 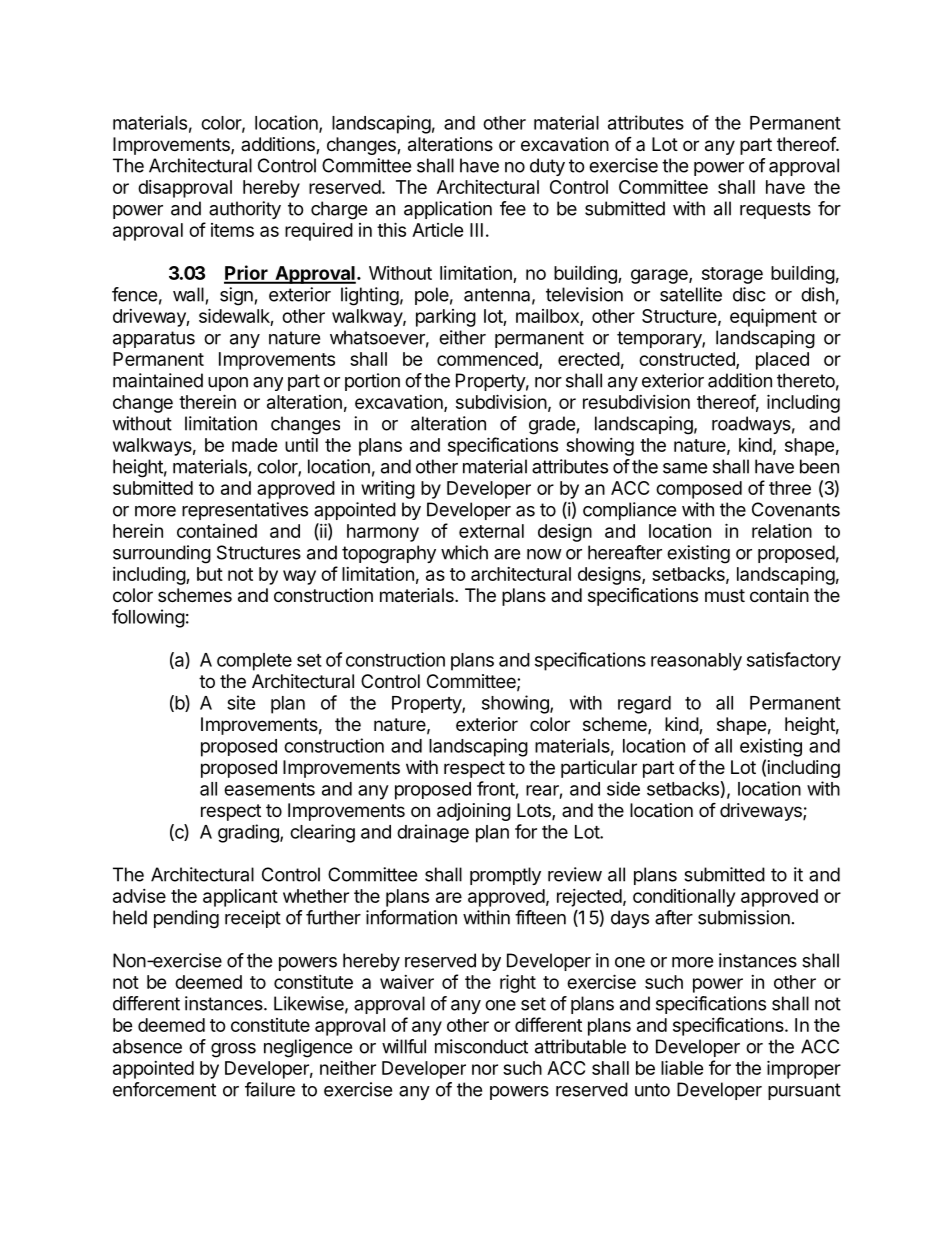 I want to click on easements, so click(x=269, y=789).
